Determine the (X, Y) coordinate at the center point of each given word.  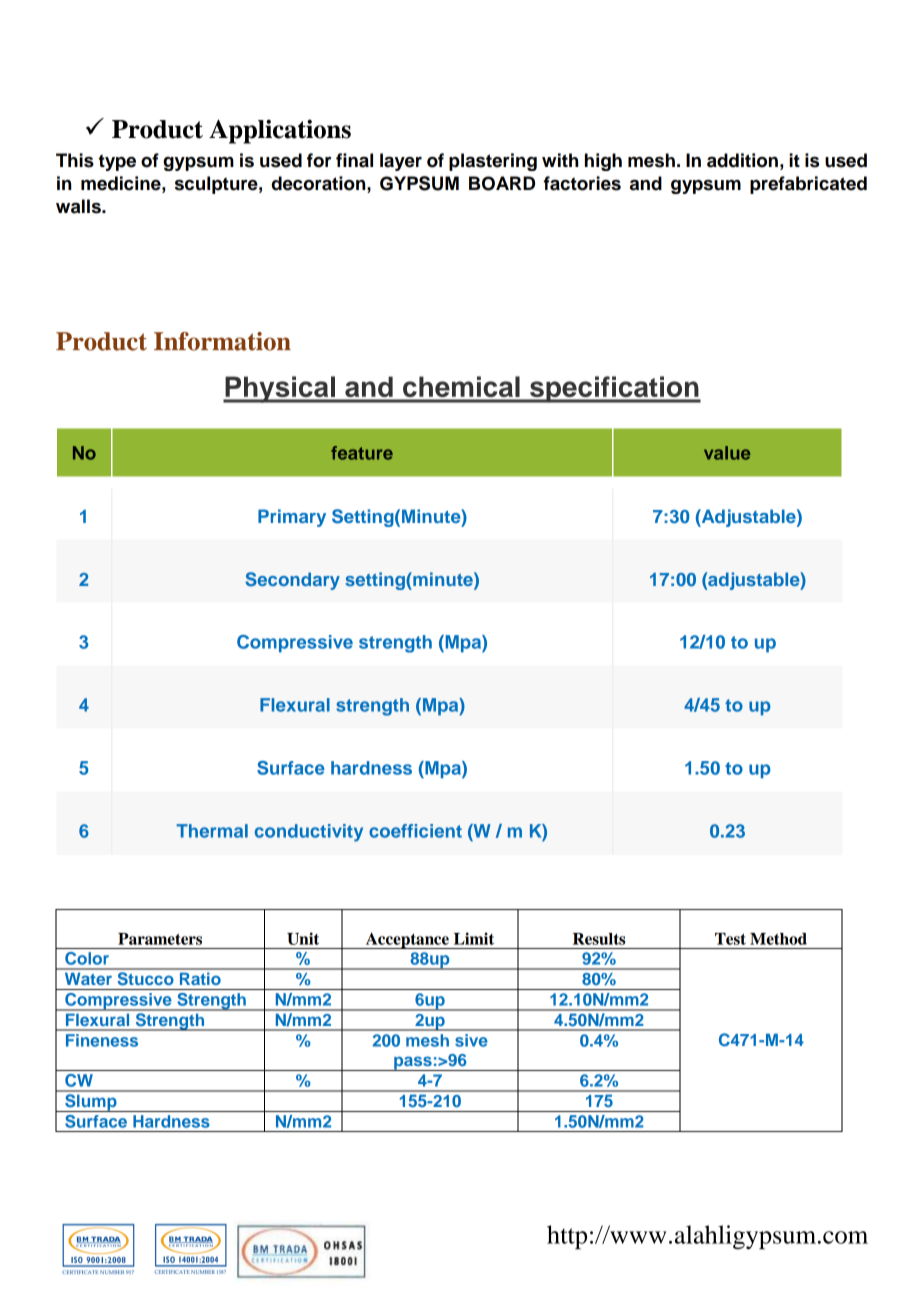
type (117, 162)
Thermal (212, 831)
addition (742, 160)
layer (401, 162)
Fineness (102, 1040)
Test (730, 939)
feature (362, 453)
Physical (280, 389)
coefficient (415, 831)
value (727, 453)
